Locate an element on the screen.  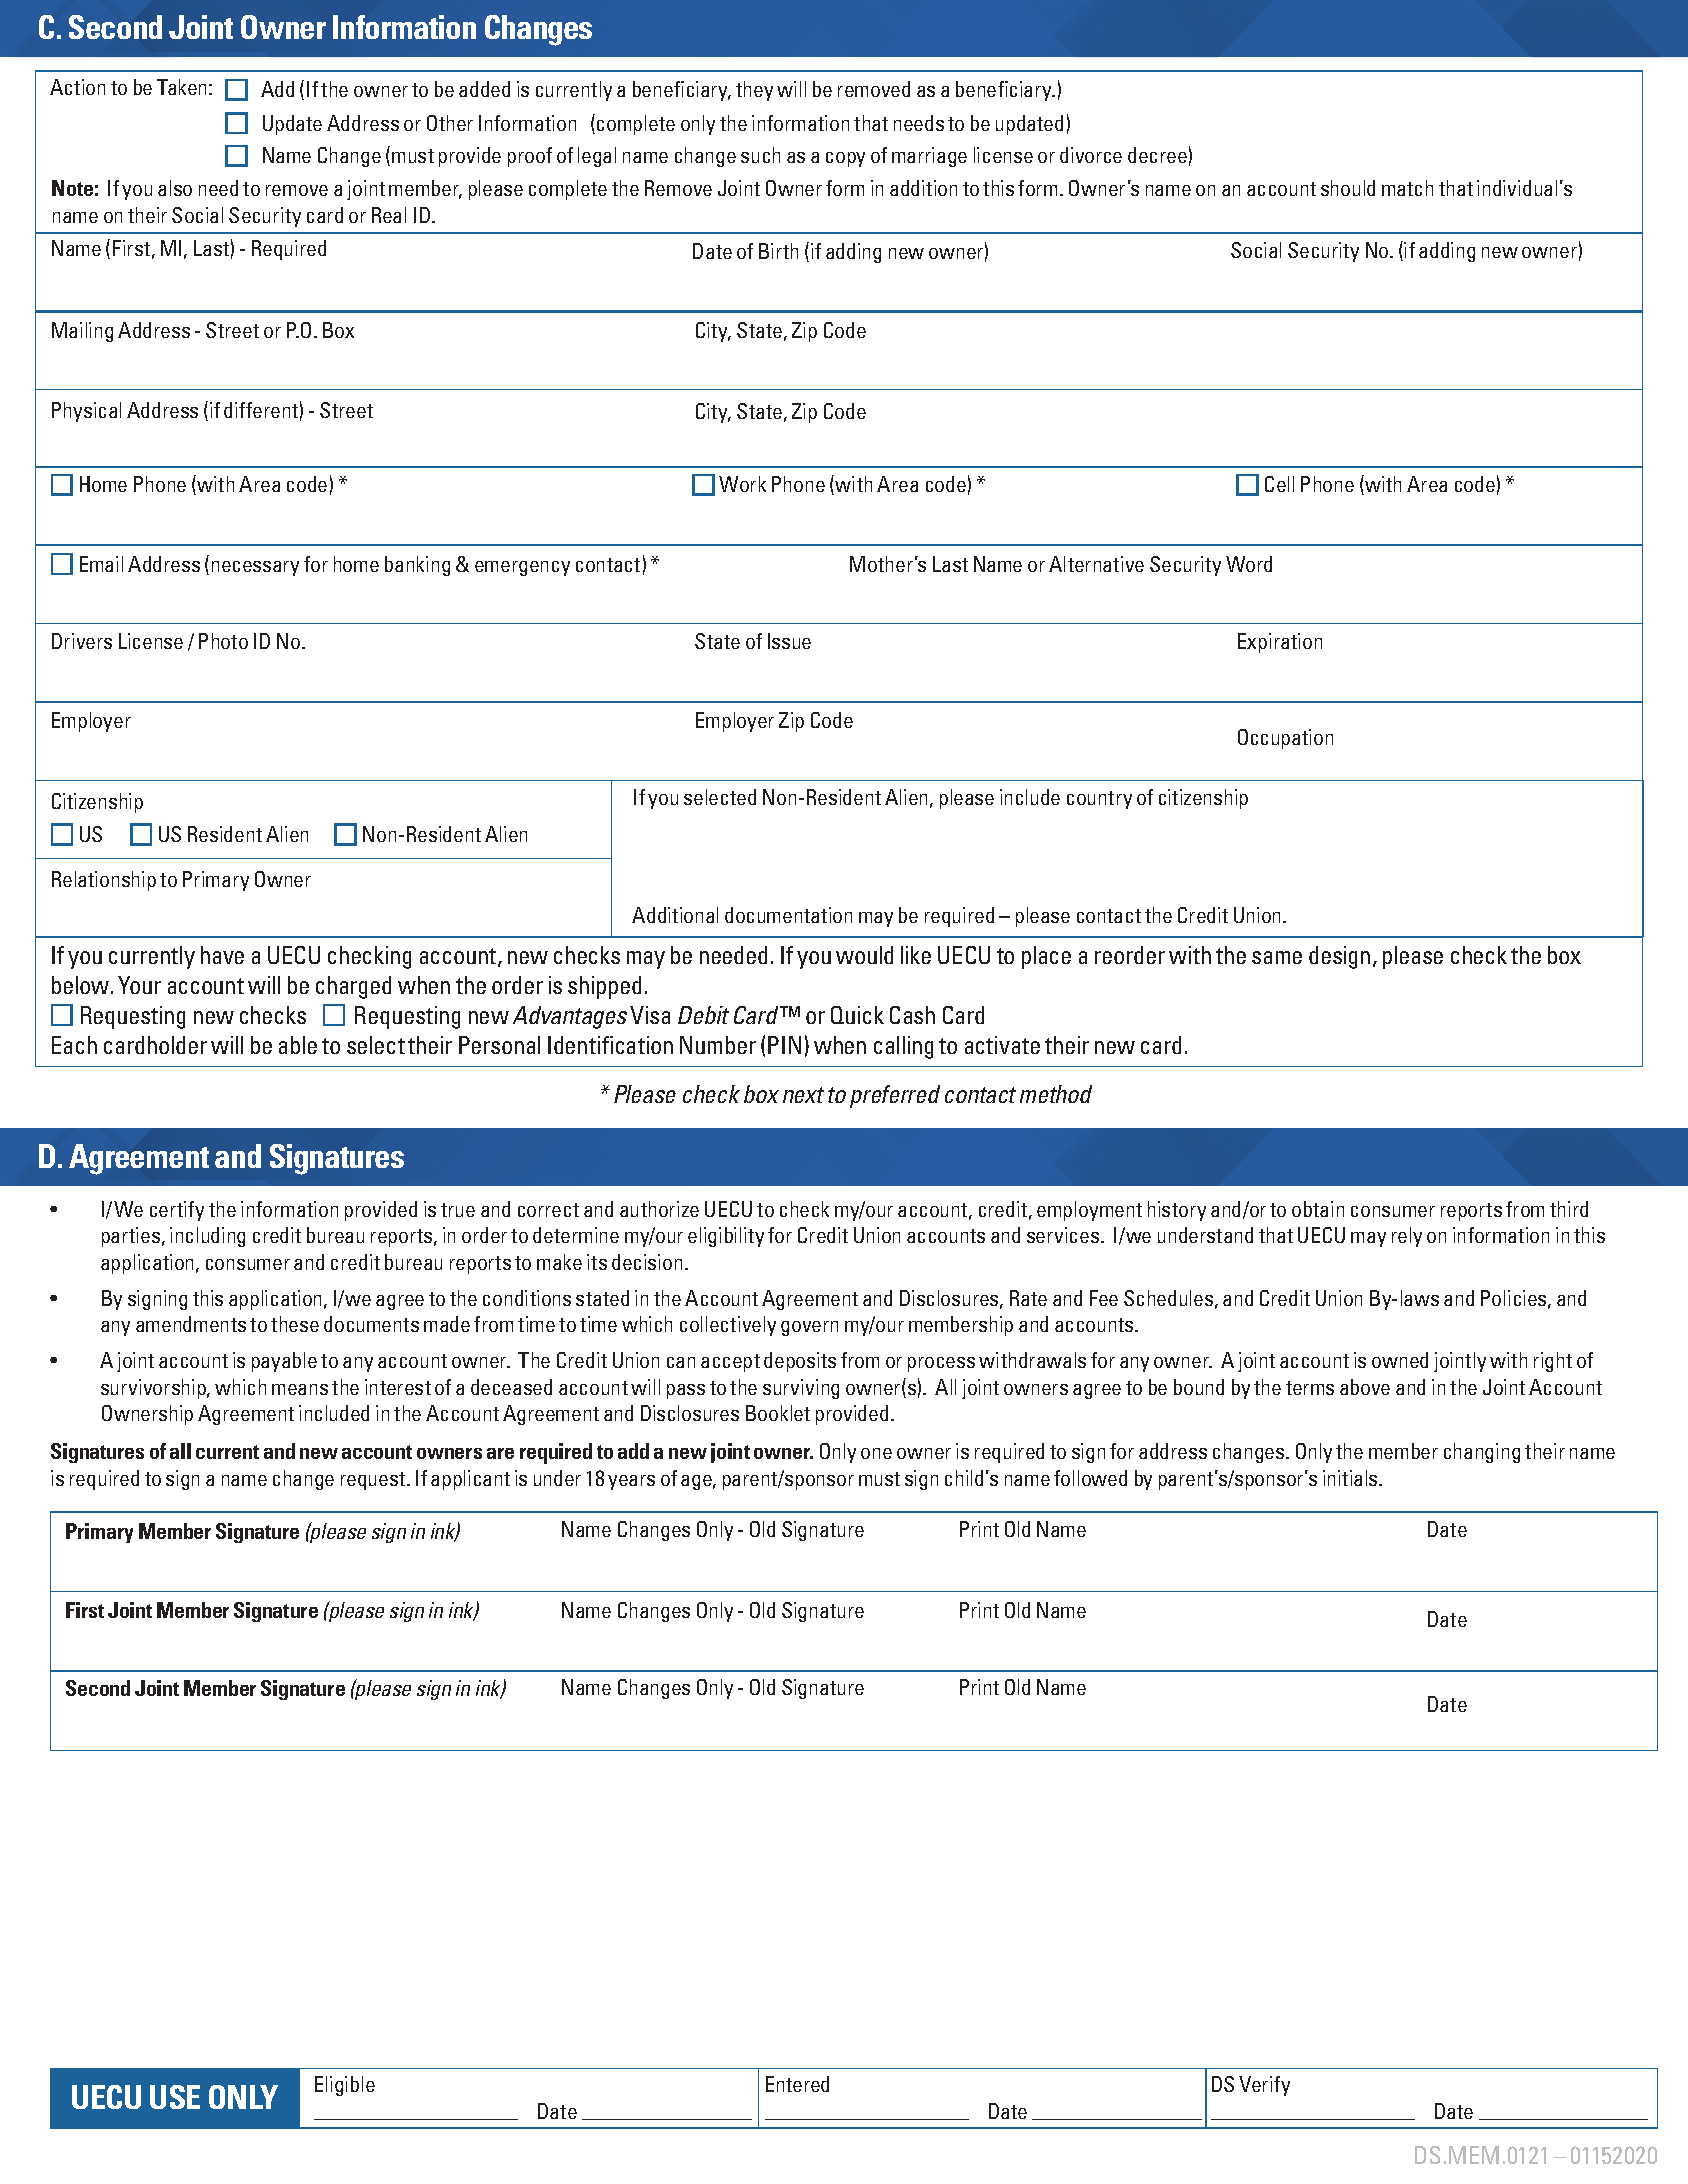
Expiration is located at coordinates (1280, 643).
